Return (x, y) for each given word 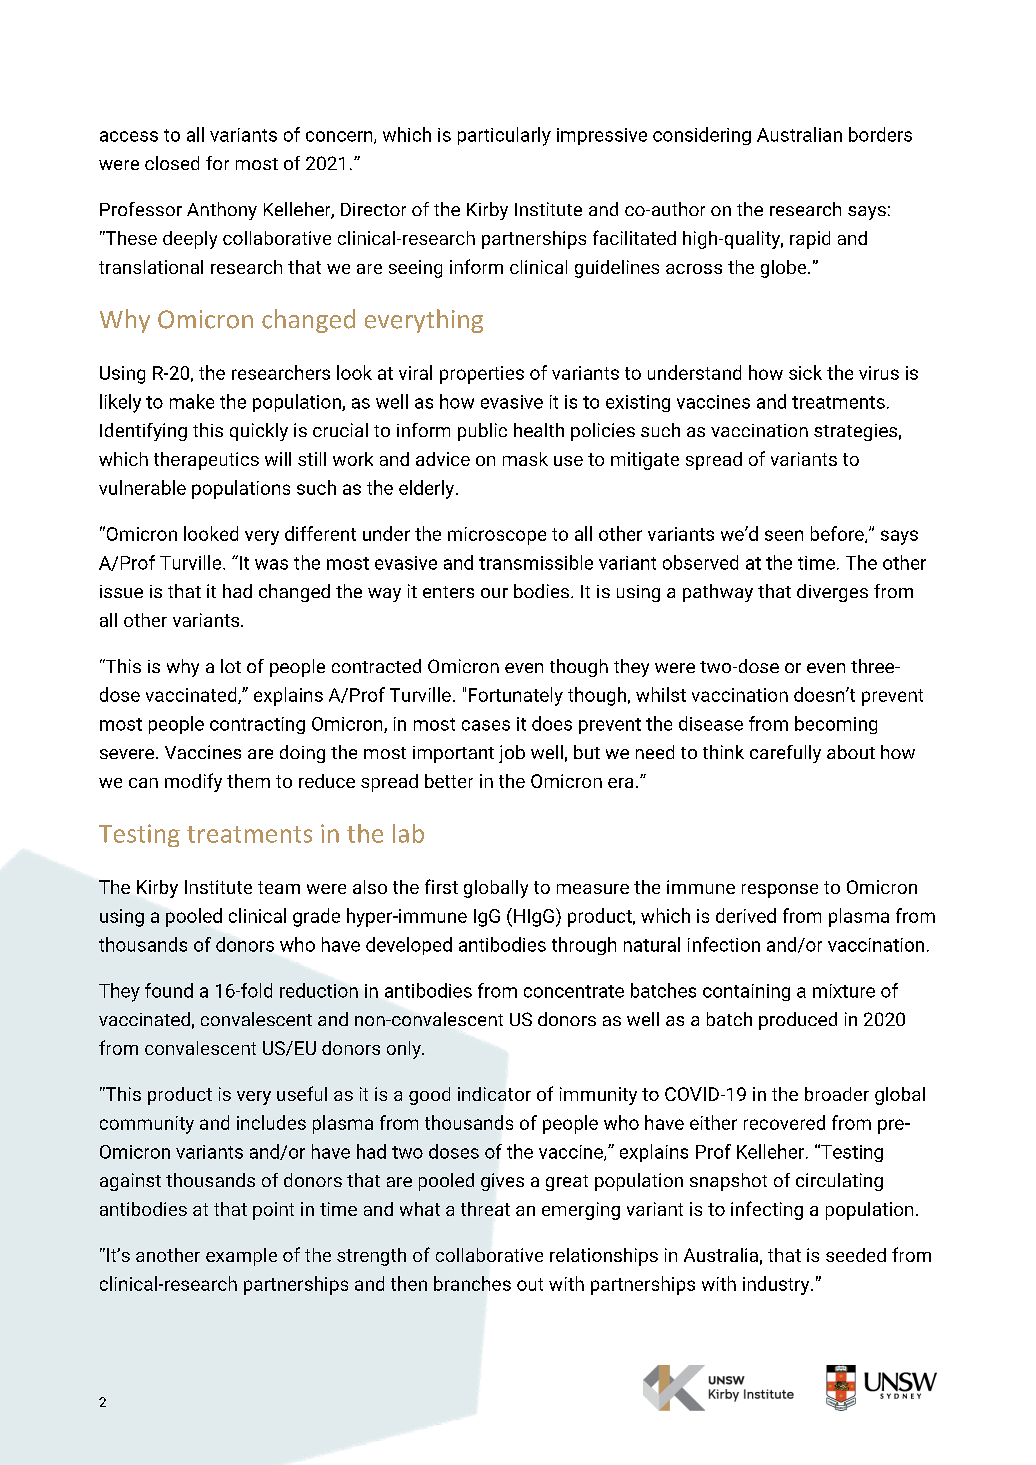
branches (472, 1283)
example (241, 1257)
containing (746, 992)
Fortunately (516, 696)
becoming (836, 725)
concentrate (574, 991)
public (482, 432)
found (169, 990)
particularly (504, 136)
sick (805, 372)
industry (777, 1285)
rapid (810, 240)
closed (172, 163)
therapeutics (206, 461)
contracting (257, 725)
